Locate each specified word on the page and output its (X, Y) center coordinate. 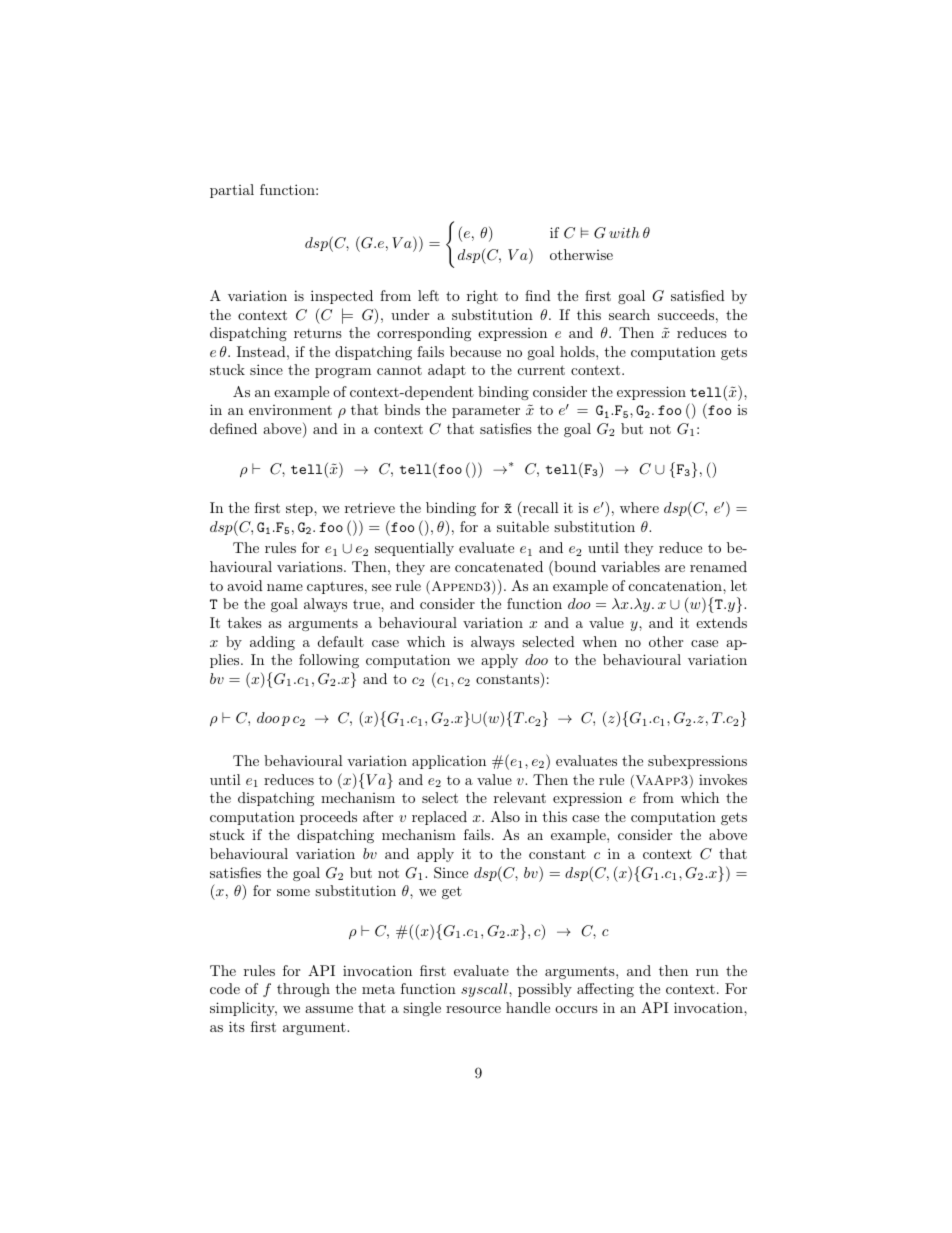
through (303, 990)
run (707, 972)
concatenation (676, 585)
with (624, 232)
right (482, 297)
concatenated (499, 566)
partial (232, 191)
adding (272, 643)
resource (473, 1009)
